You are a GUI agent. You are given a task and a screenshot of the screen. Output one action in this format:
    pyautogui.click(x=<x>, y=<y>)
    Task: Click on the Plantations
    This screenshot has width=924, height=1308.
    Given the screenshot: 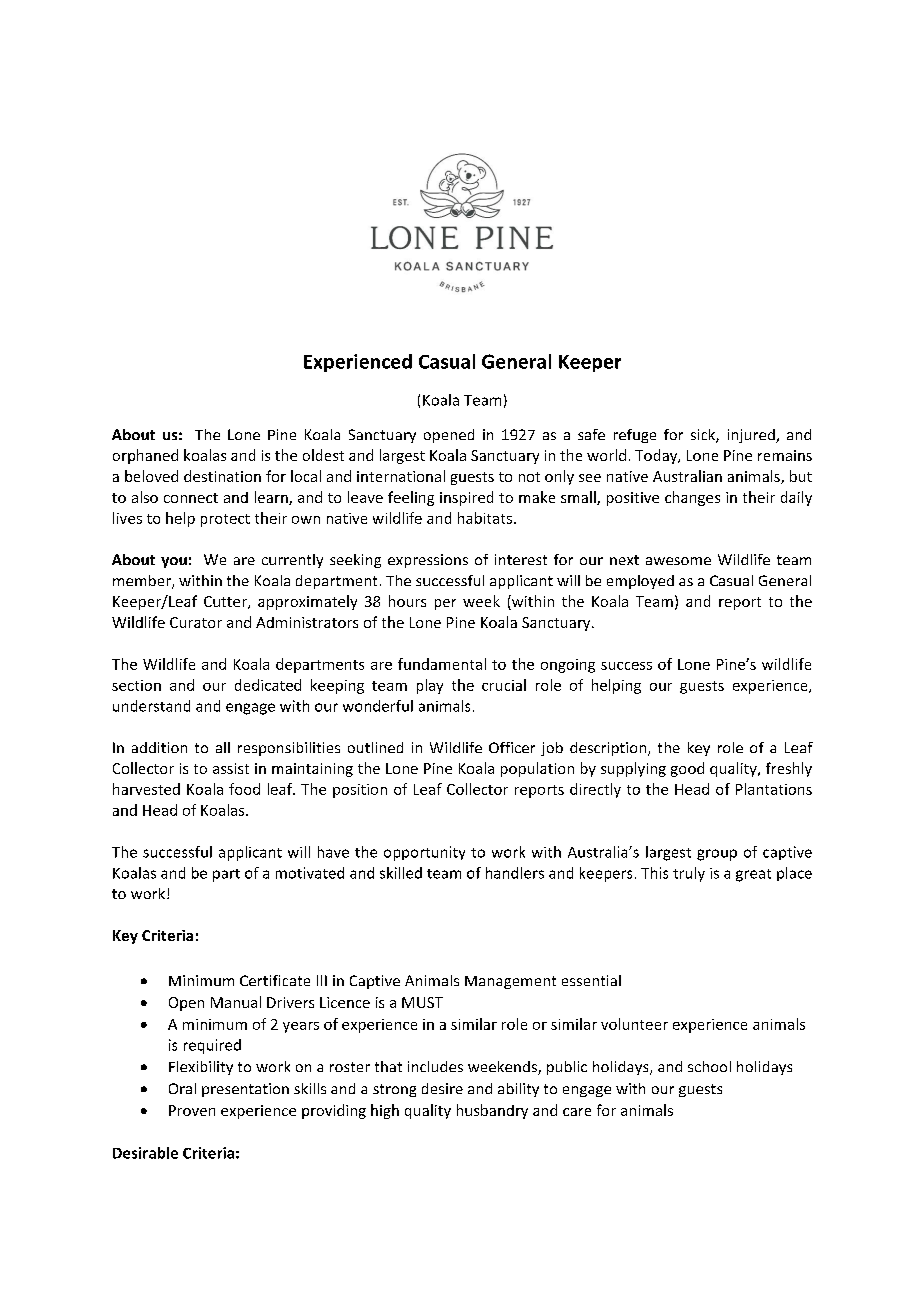 What is the action you would take?
    pyautogui.click(x=774, y=789)
